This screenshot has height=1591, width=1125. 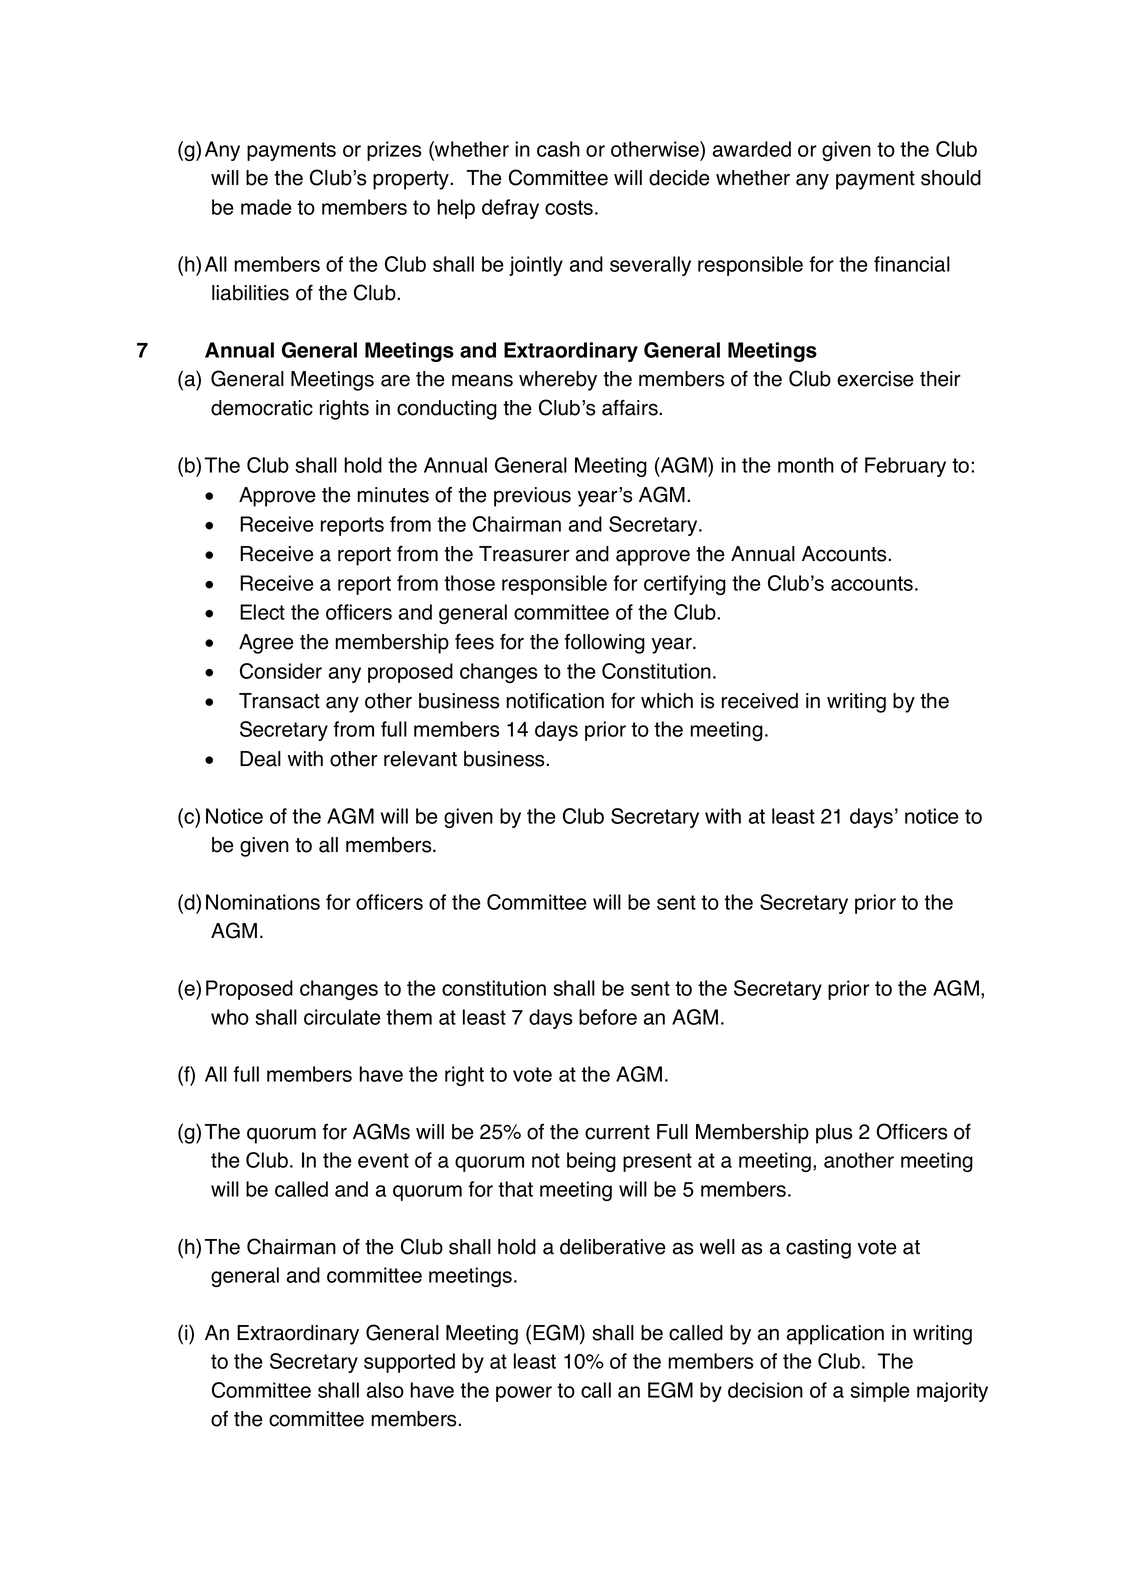 I want to click on previous, so click(x=532, y=497).
